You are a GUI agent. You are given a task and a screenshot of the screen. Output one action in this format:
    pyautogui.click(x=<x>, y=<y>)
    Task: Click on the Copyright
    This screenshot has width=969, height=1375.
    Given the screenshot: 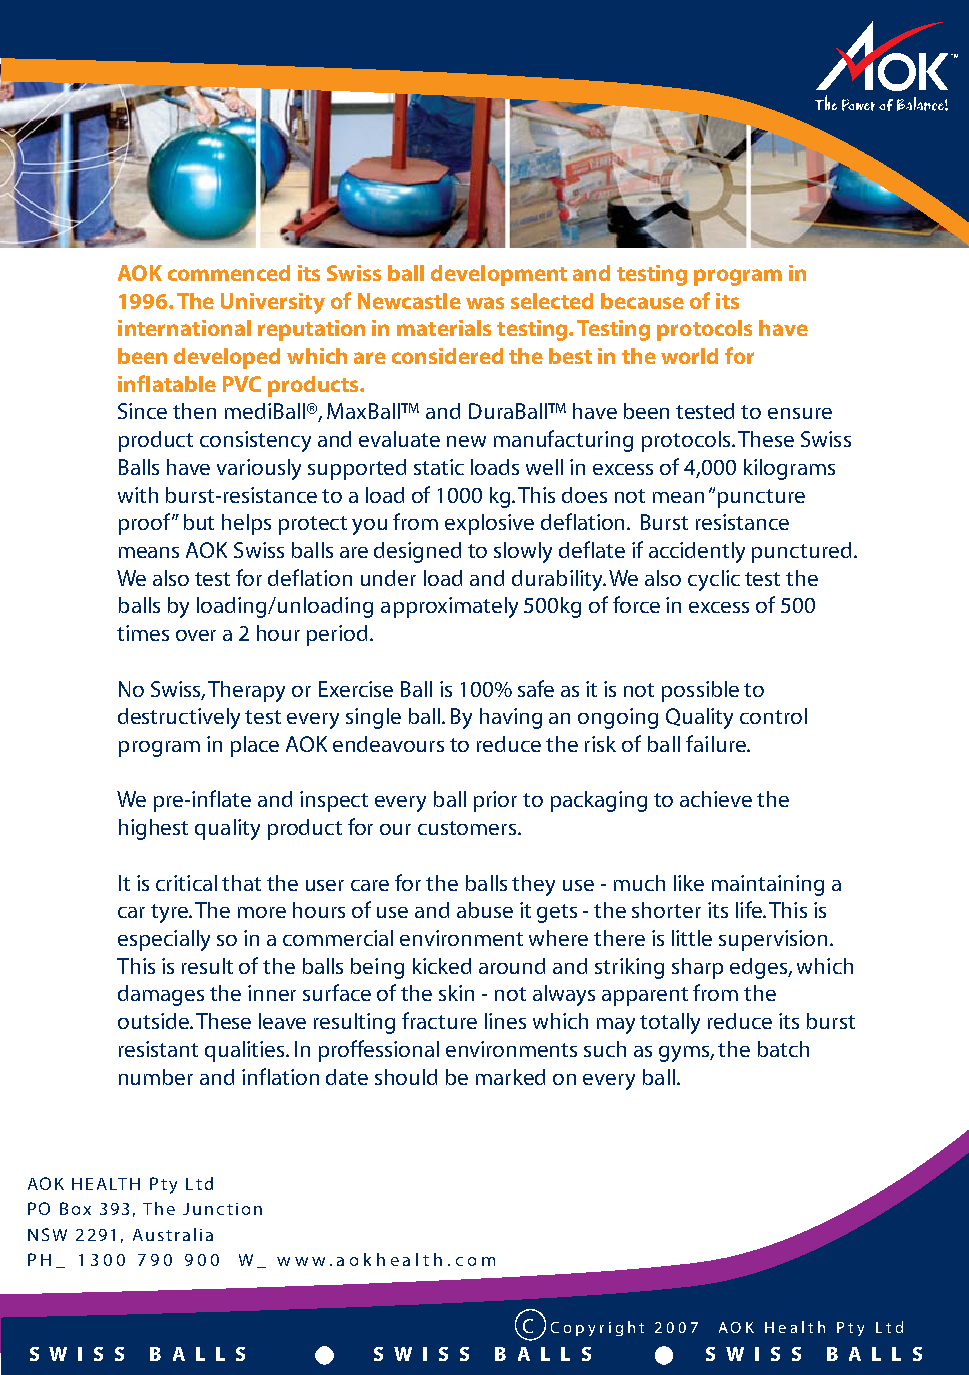 What is the action you would take?
    pyautogui.click(x=597, y=1328)
